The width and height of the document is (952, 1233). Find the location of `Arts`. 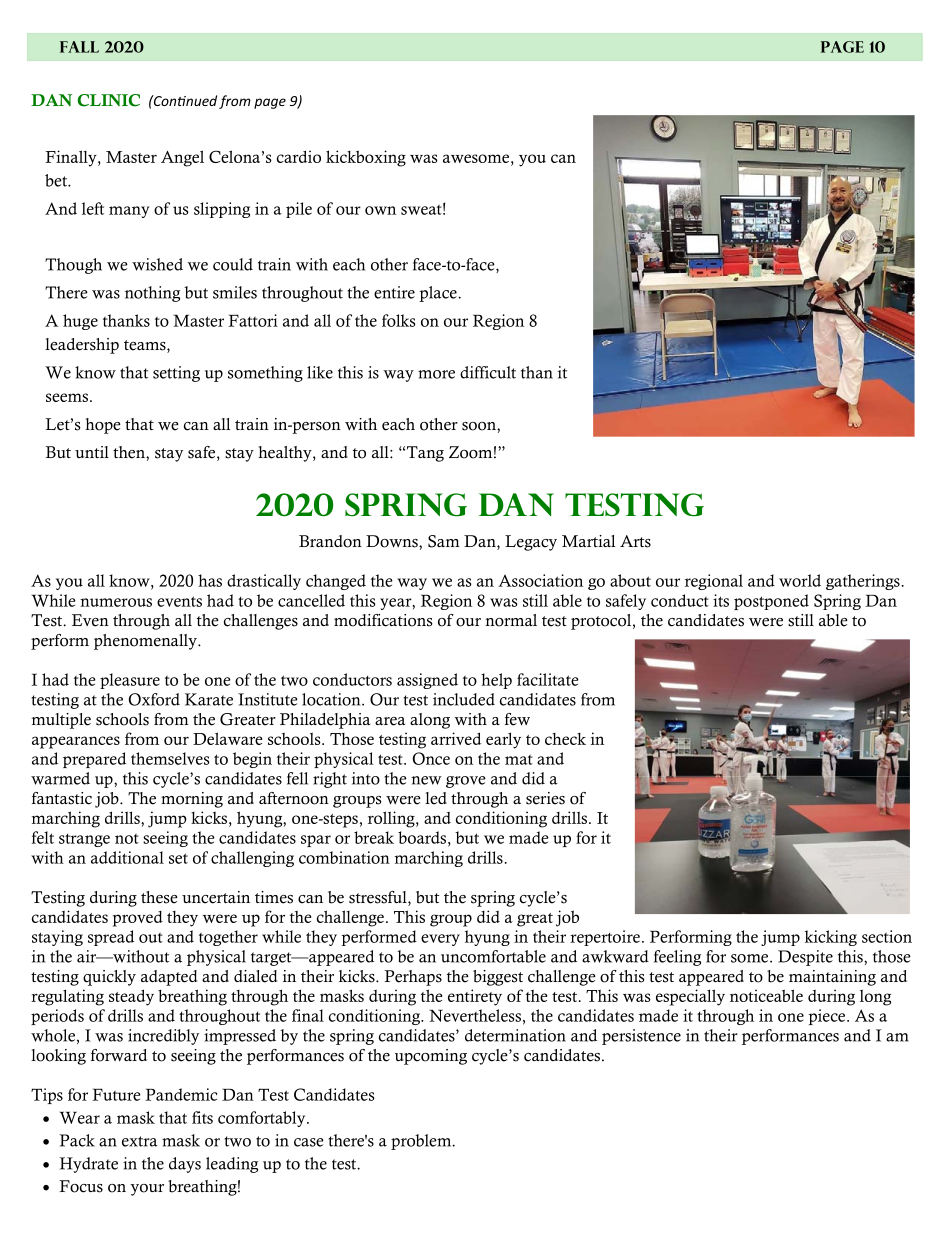

Arts is located at coordinates (635, 541).
